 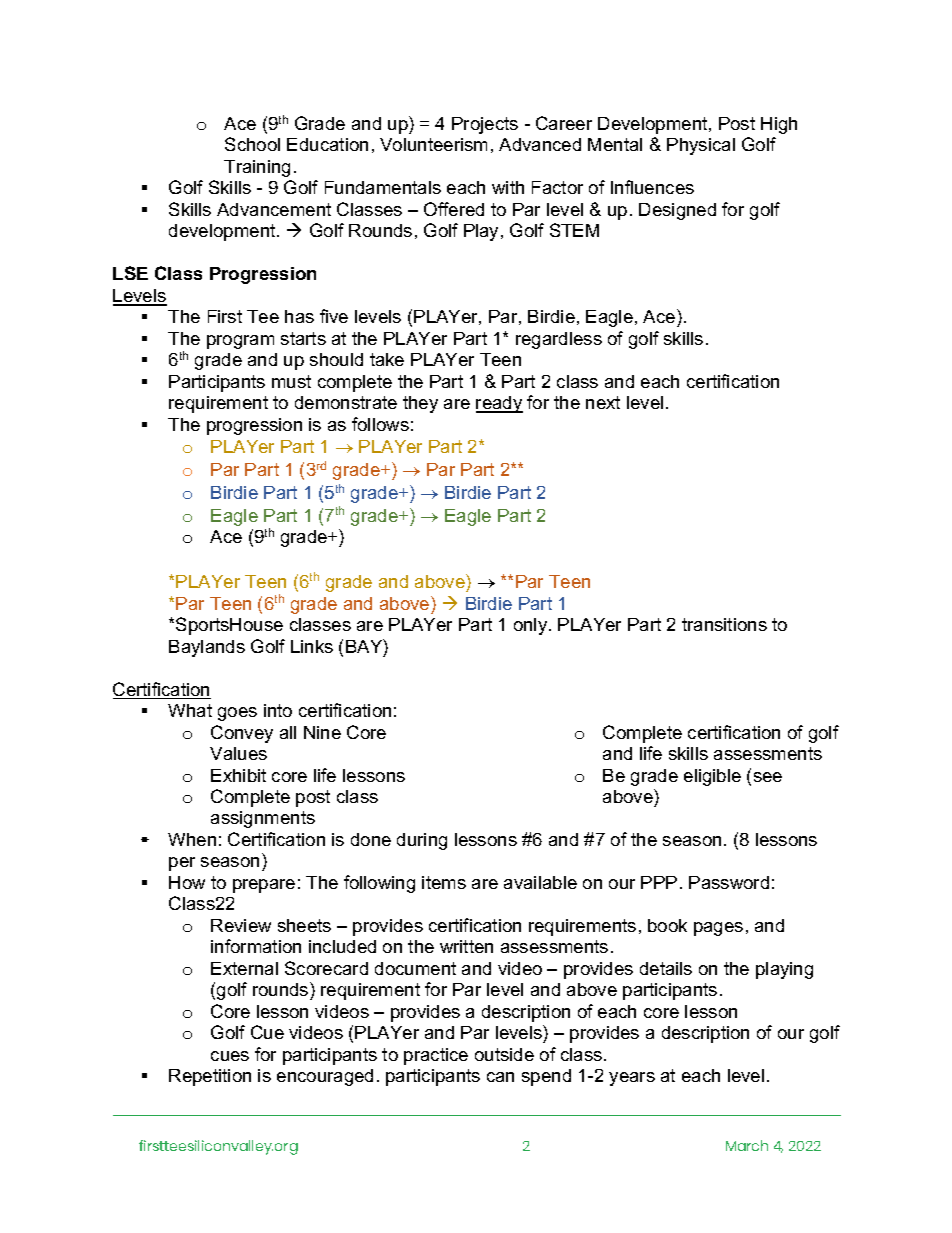 I want to click on Repetition, so click(x=210, y=1077).
